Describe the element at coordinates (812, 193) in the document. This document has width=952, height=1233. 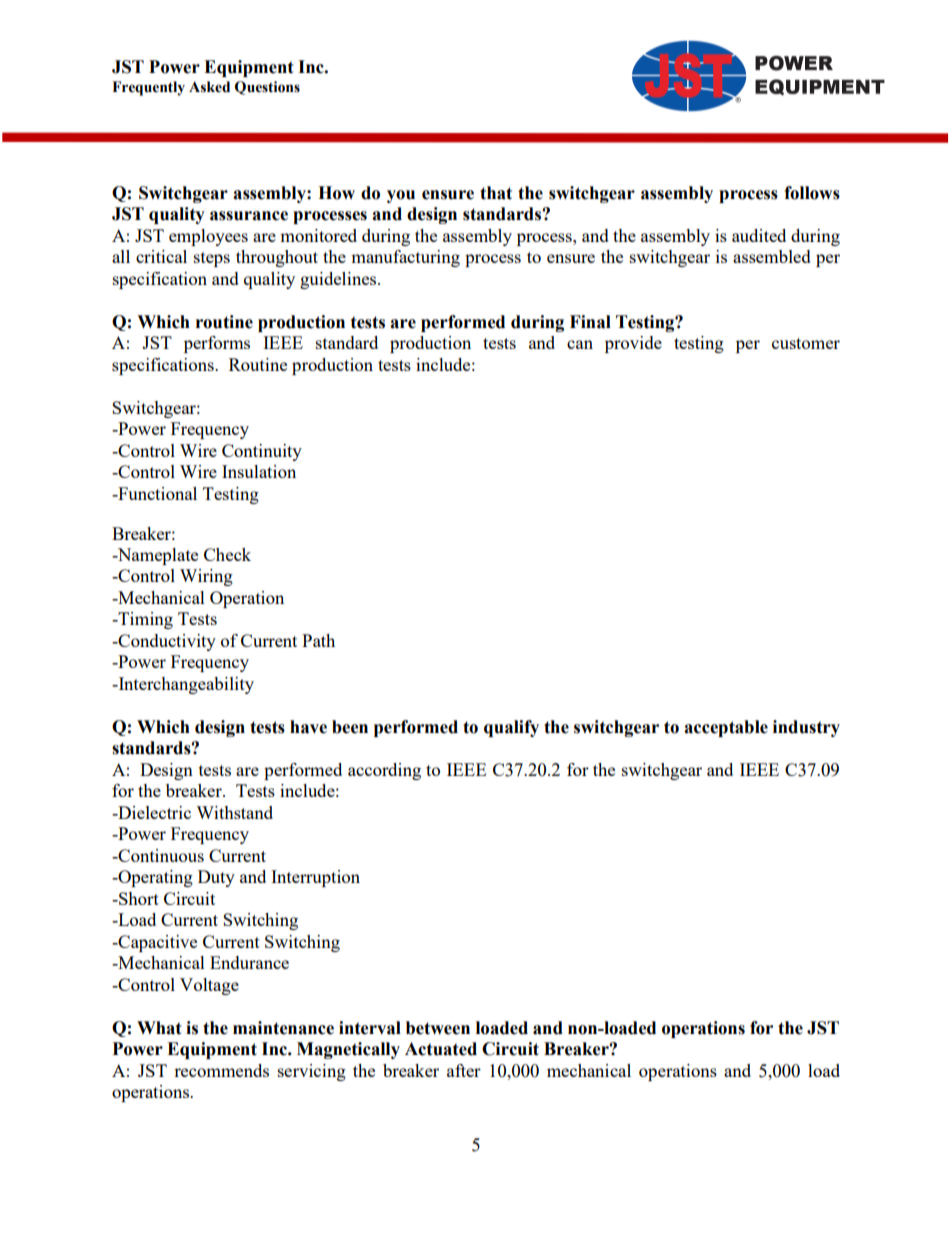
I see `follows` at that location.
